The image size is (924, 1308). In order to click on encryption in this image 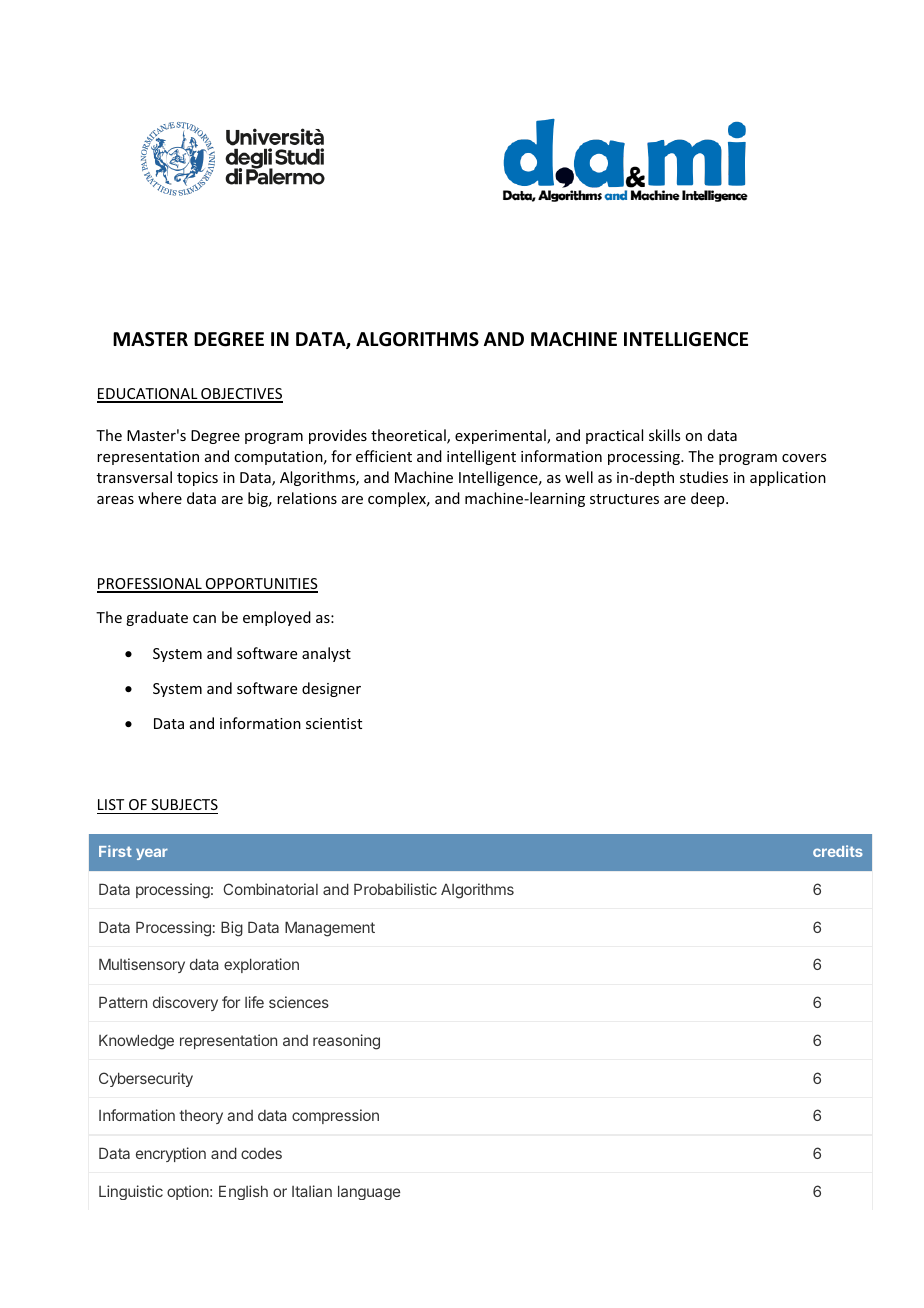, I will do `click(171, 1154)`.
